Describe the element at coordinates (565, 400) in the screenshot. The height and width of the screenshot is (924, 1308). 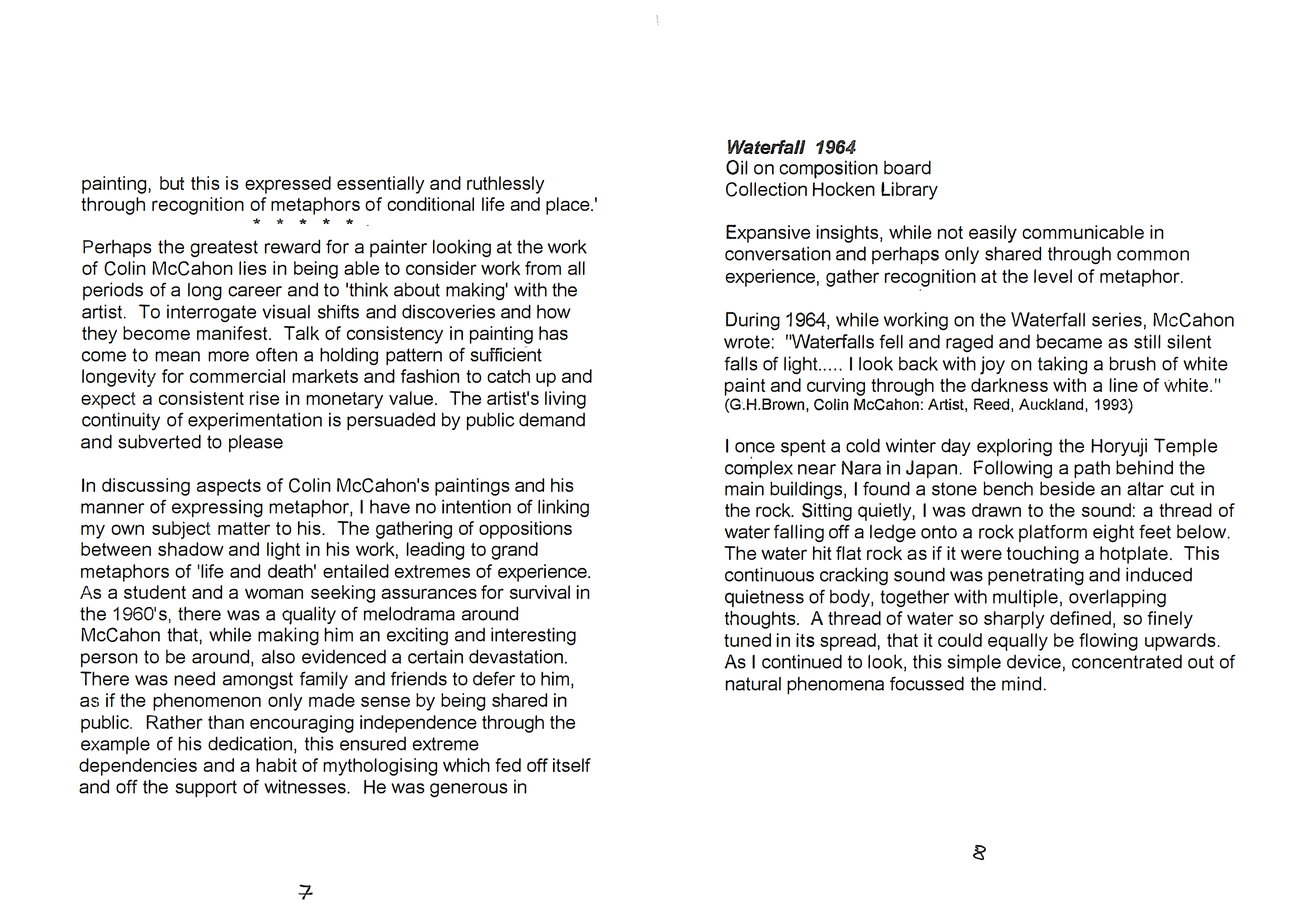
I see `living` at that location.
